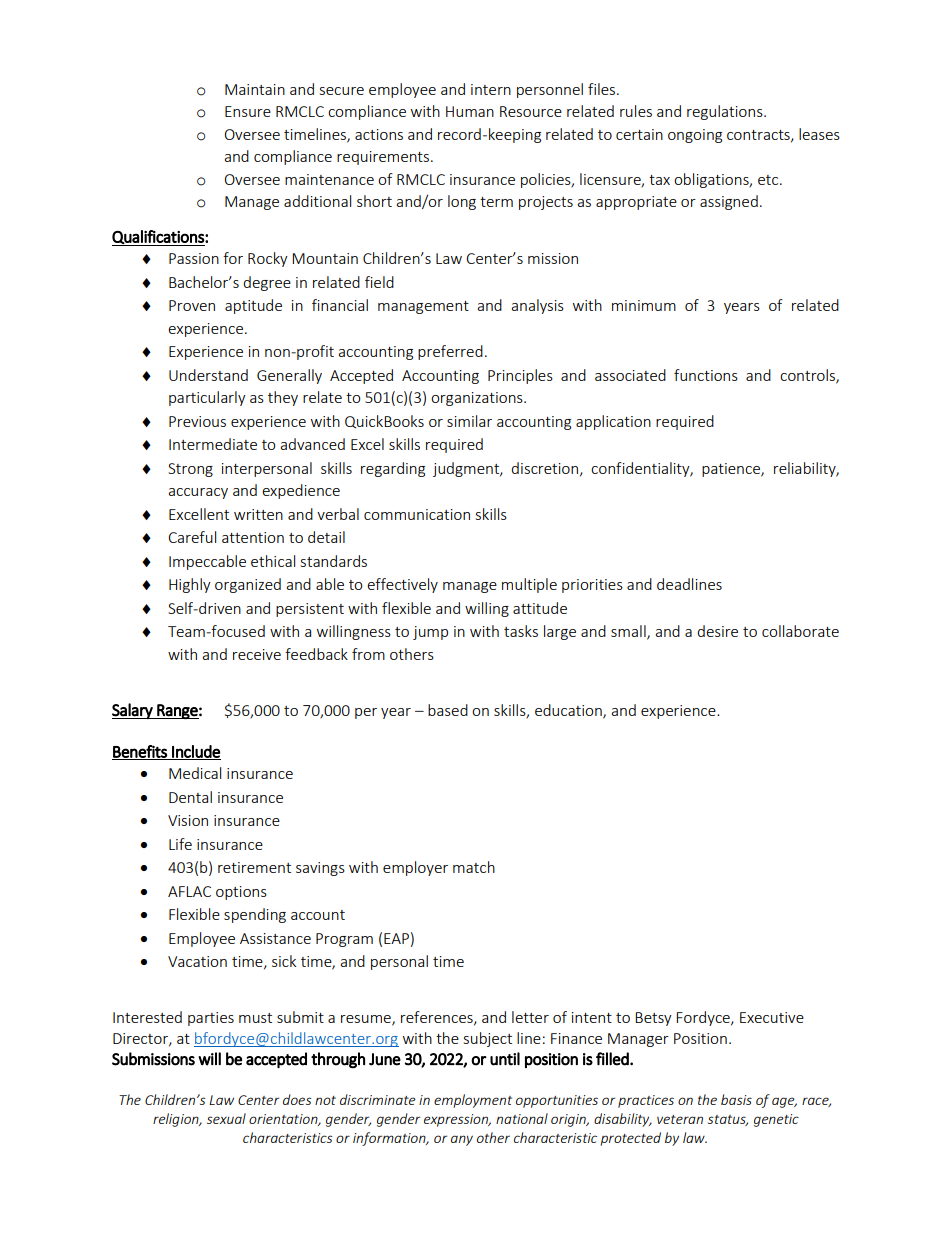  What do you see at coordinates (736, 1099) in the screenshot?
I see `basis` at bounding box center [736, 1099].
